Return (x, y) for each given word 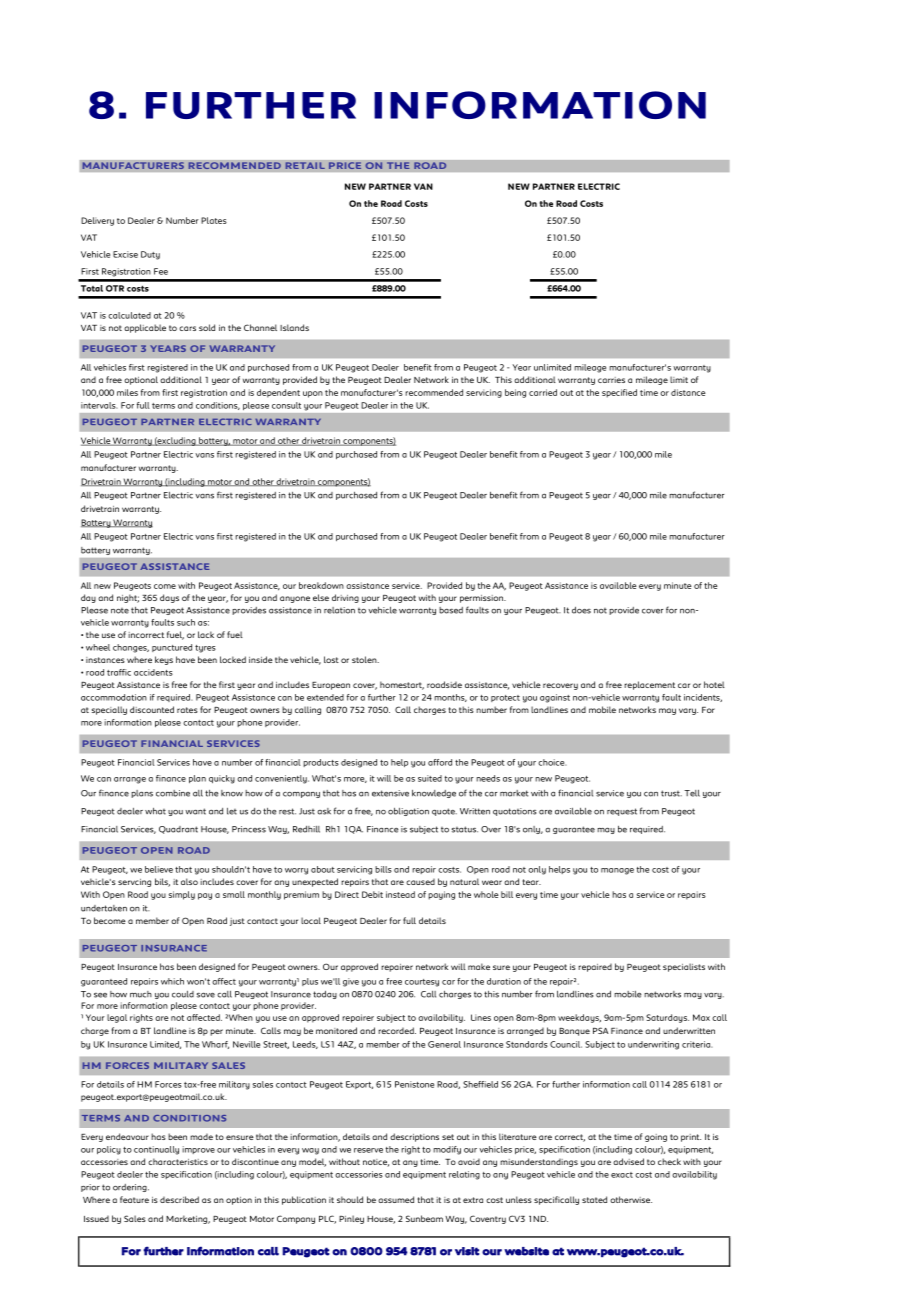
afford (440, 762)
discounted (152, 709)
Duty (150, 255)
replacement (649, 685)
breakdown (321, 585)
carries (611, 380)
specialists (684, 967)
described (179, 1199)
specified (619, 393)
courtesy (422, 983)
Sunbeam (424, 1218)
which (172, 981)
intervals (99, 405)
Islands (294, 327)
